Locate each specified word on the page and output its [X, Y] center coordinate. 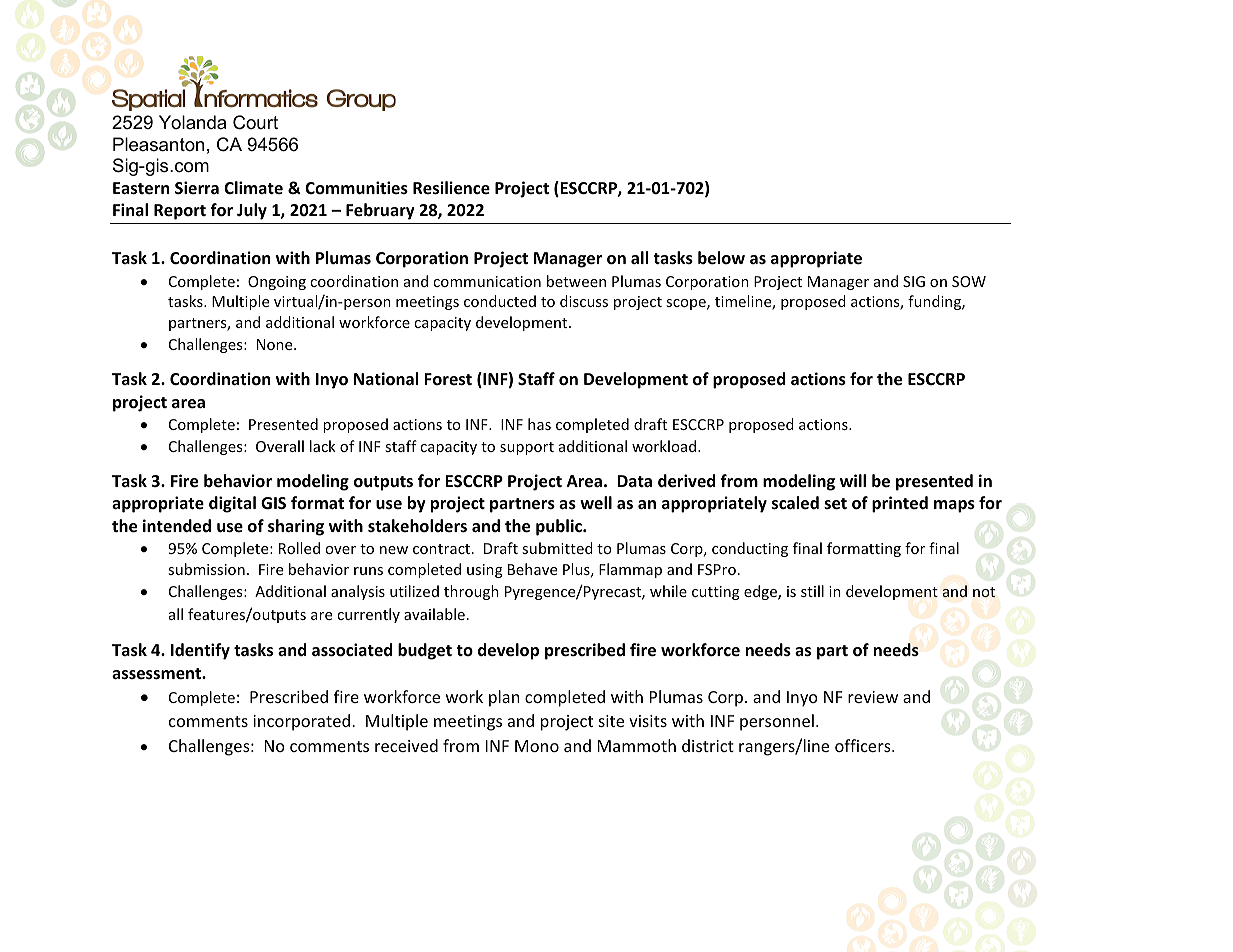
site [611, 721]
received [406, 745]
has [539, 424]
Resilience [451, 188]
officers [864, 745]
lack [323, 446]
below [721, 258]
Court [255, 122]
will [853, 480]
